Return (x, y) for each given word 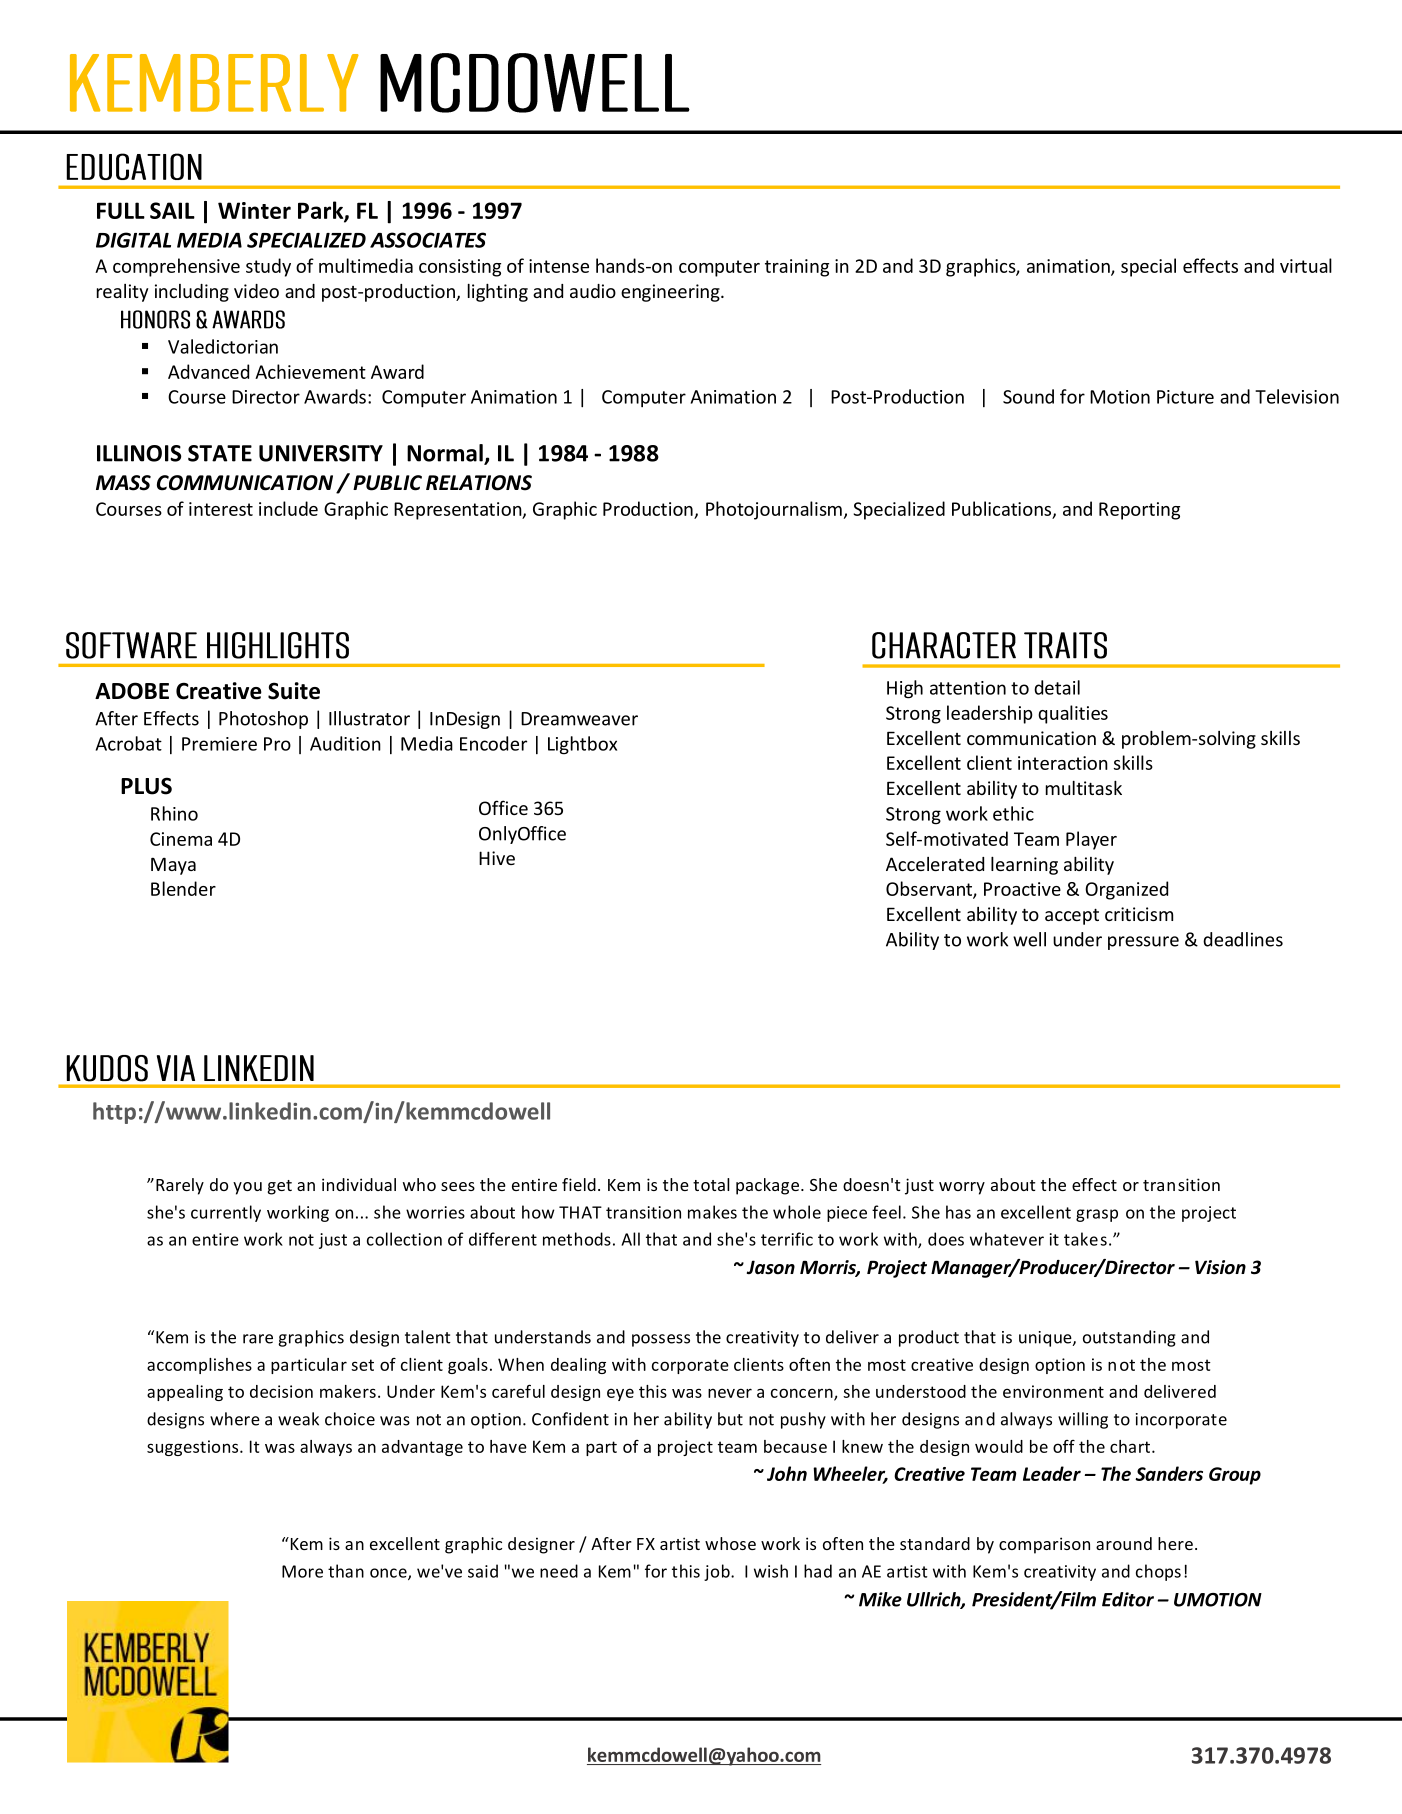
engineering (671, 293)
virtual (1306, 265)
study (268, 267)
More (302, 1571)
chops (1158, 1572)
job (718, 1572)
